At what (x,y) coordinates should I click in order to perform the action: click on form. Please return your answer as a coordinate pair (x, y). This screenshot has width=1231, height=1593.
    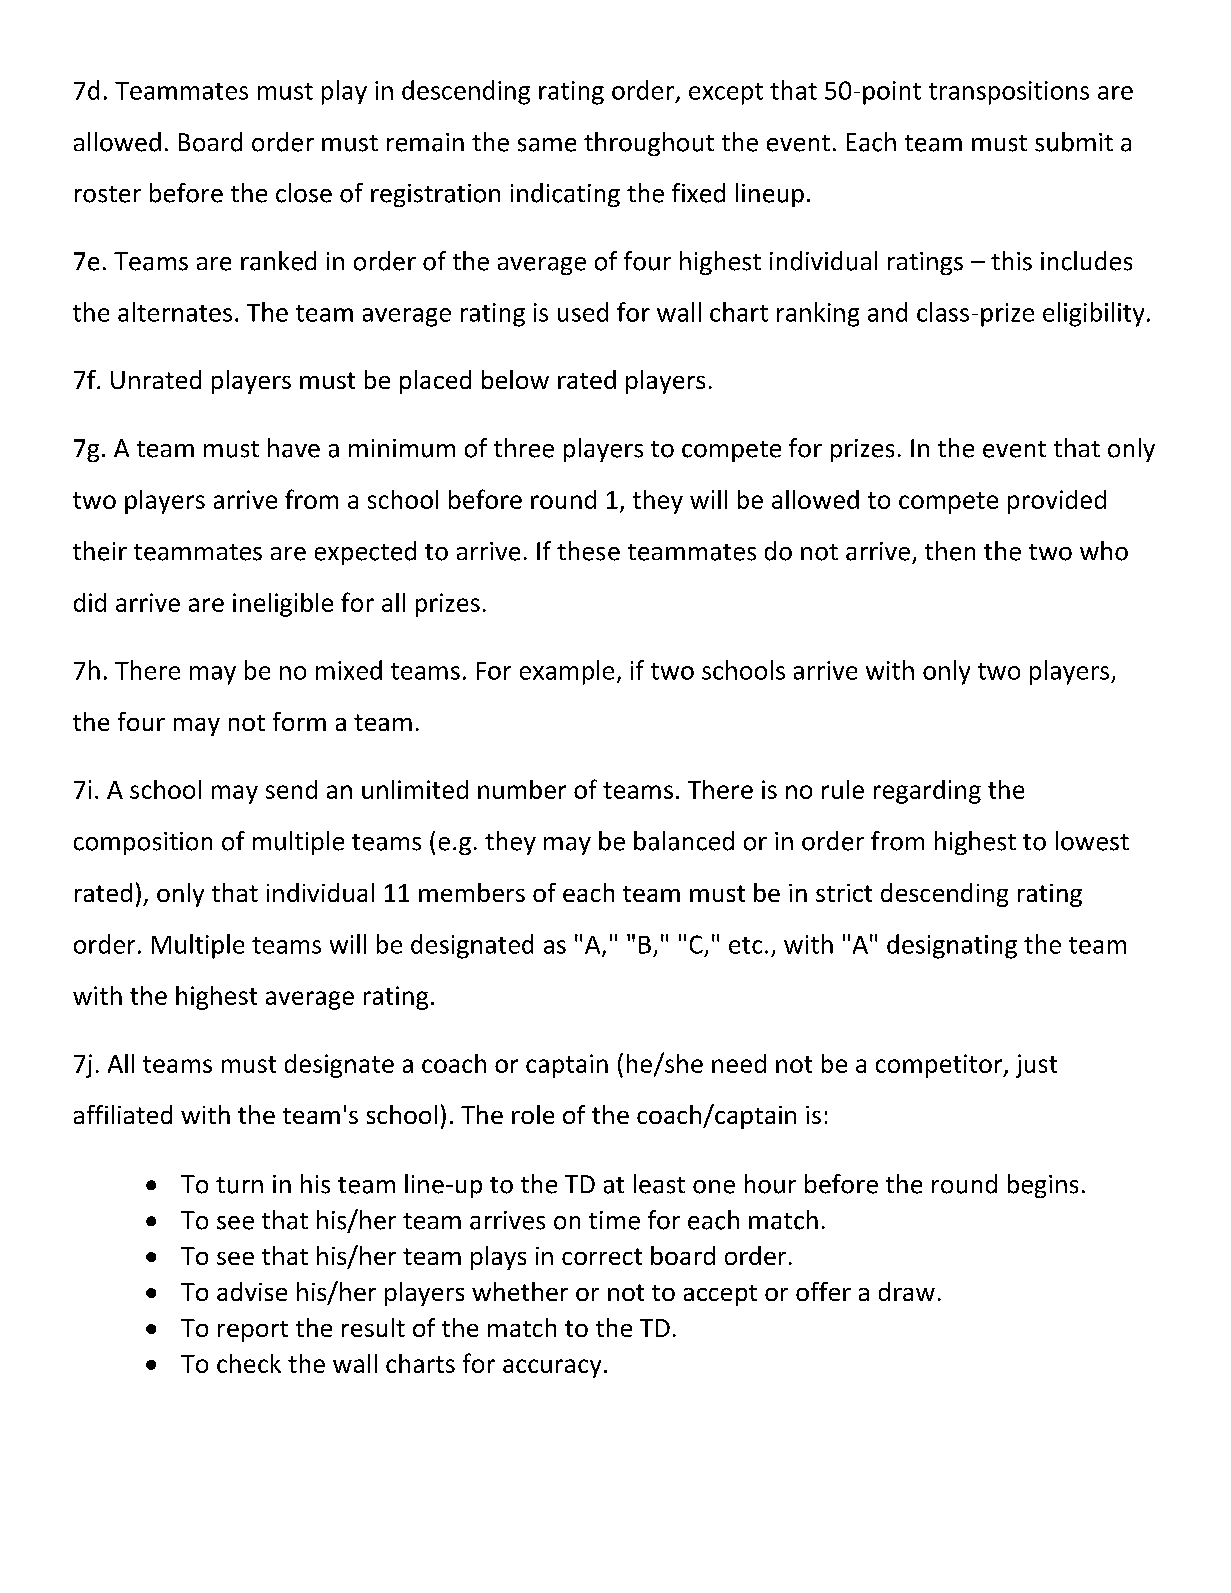
    Looking at the image, I should click on (299, 721).
